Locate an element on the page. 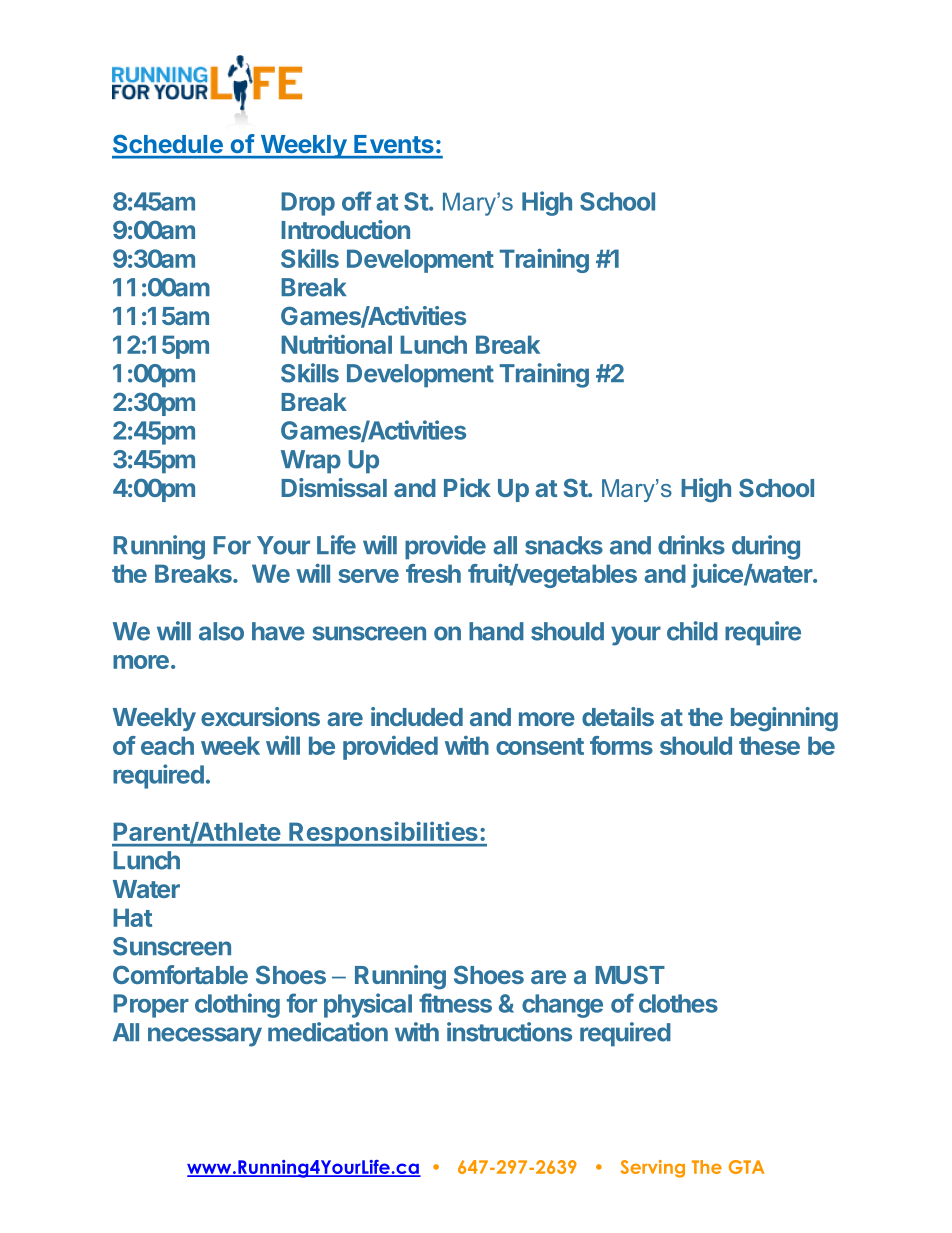  Drop is located at coordinates (308, 204).
